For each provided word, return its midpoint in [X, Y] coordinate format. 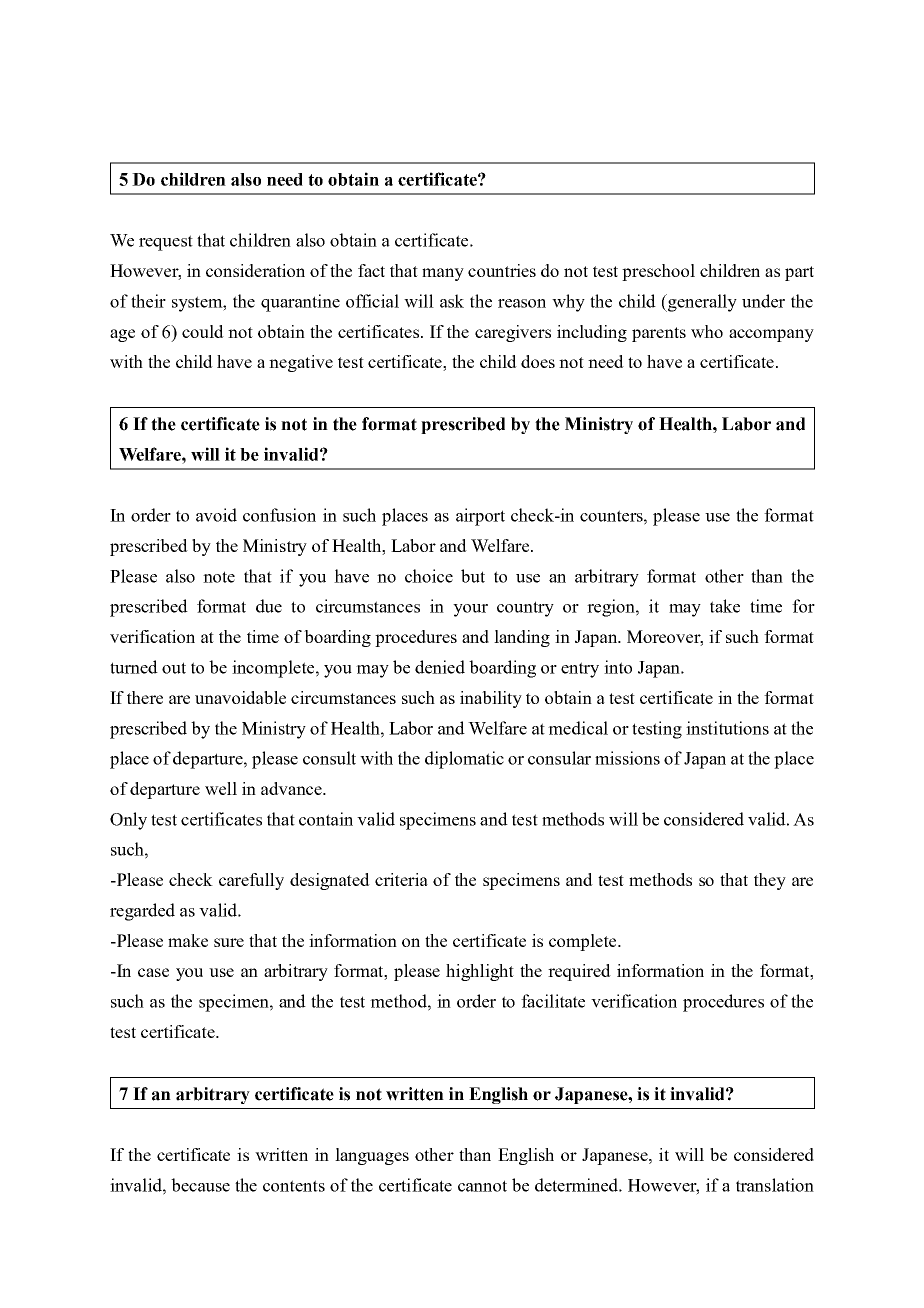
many [443, 274]
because [200, 1185]
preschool [658, 272]
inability [491, 699]
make [188, 940]
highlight [480, 972]
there [145, 697]
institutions [727, 728]
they [770, 881]
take [725, 606]
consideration [255, 270]
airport [480, 517]
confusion [279, 515]
